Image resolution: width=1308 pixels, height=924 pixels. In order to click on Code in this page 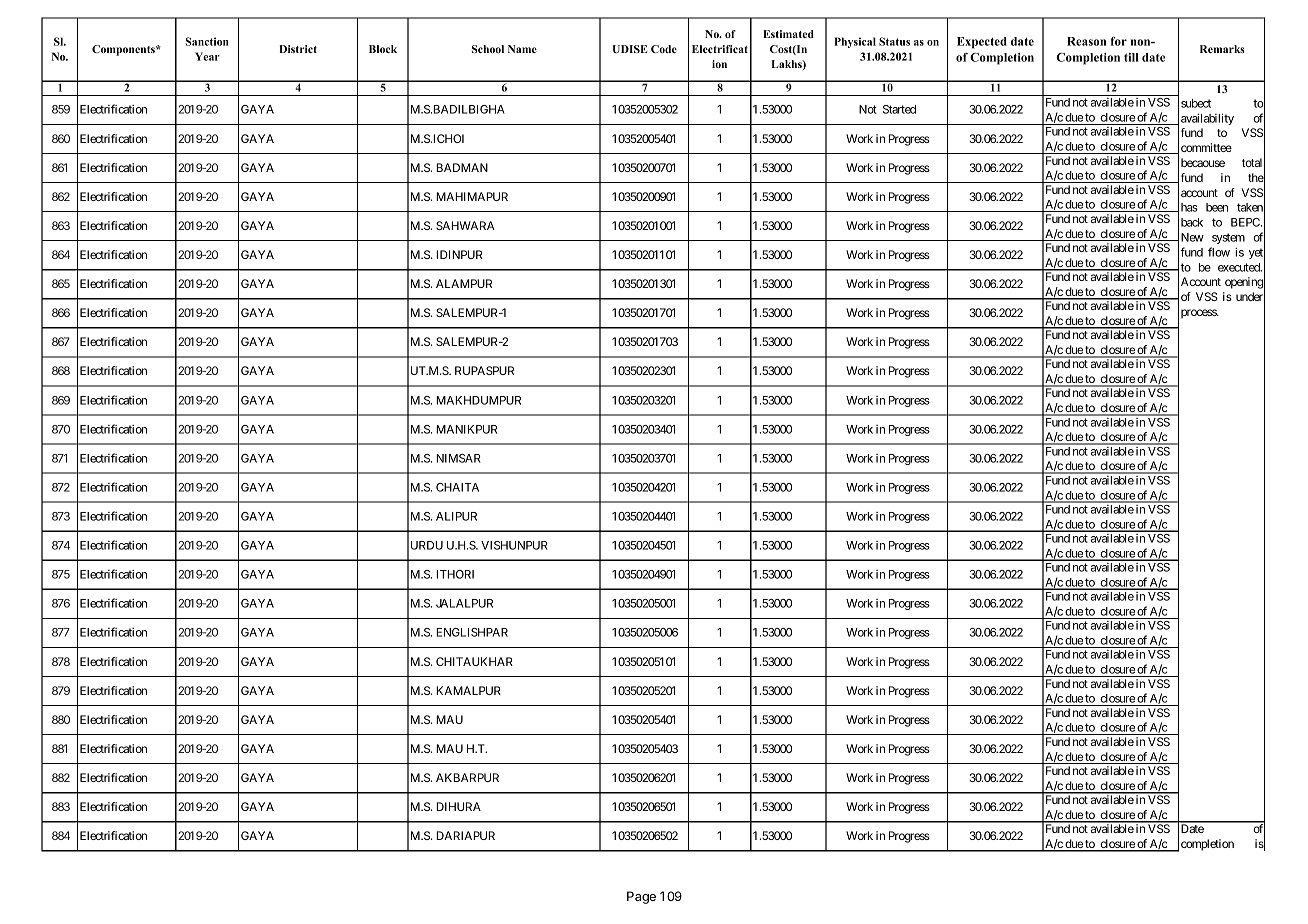, I will do `click(664, 49)`.
